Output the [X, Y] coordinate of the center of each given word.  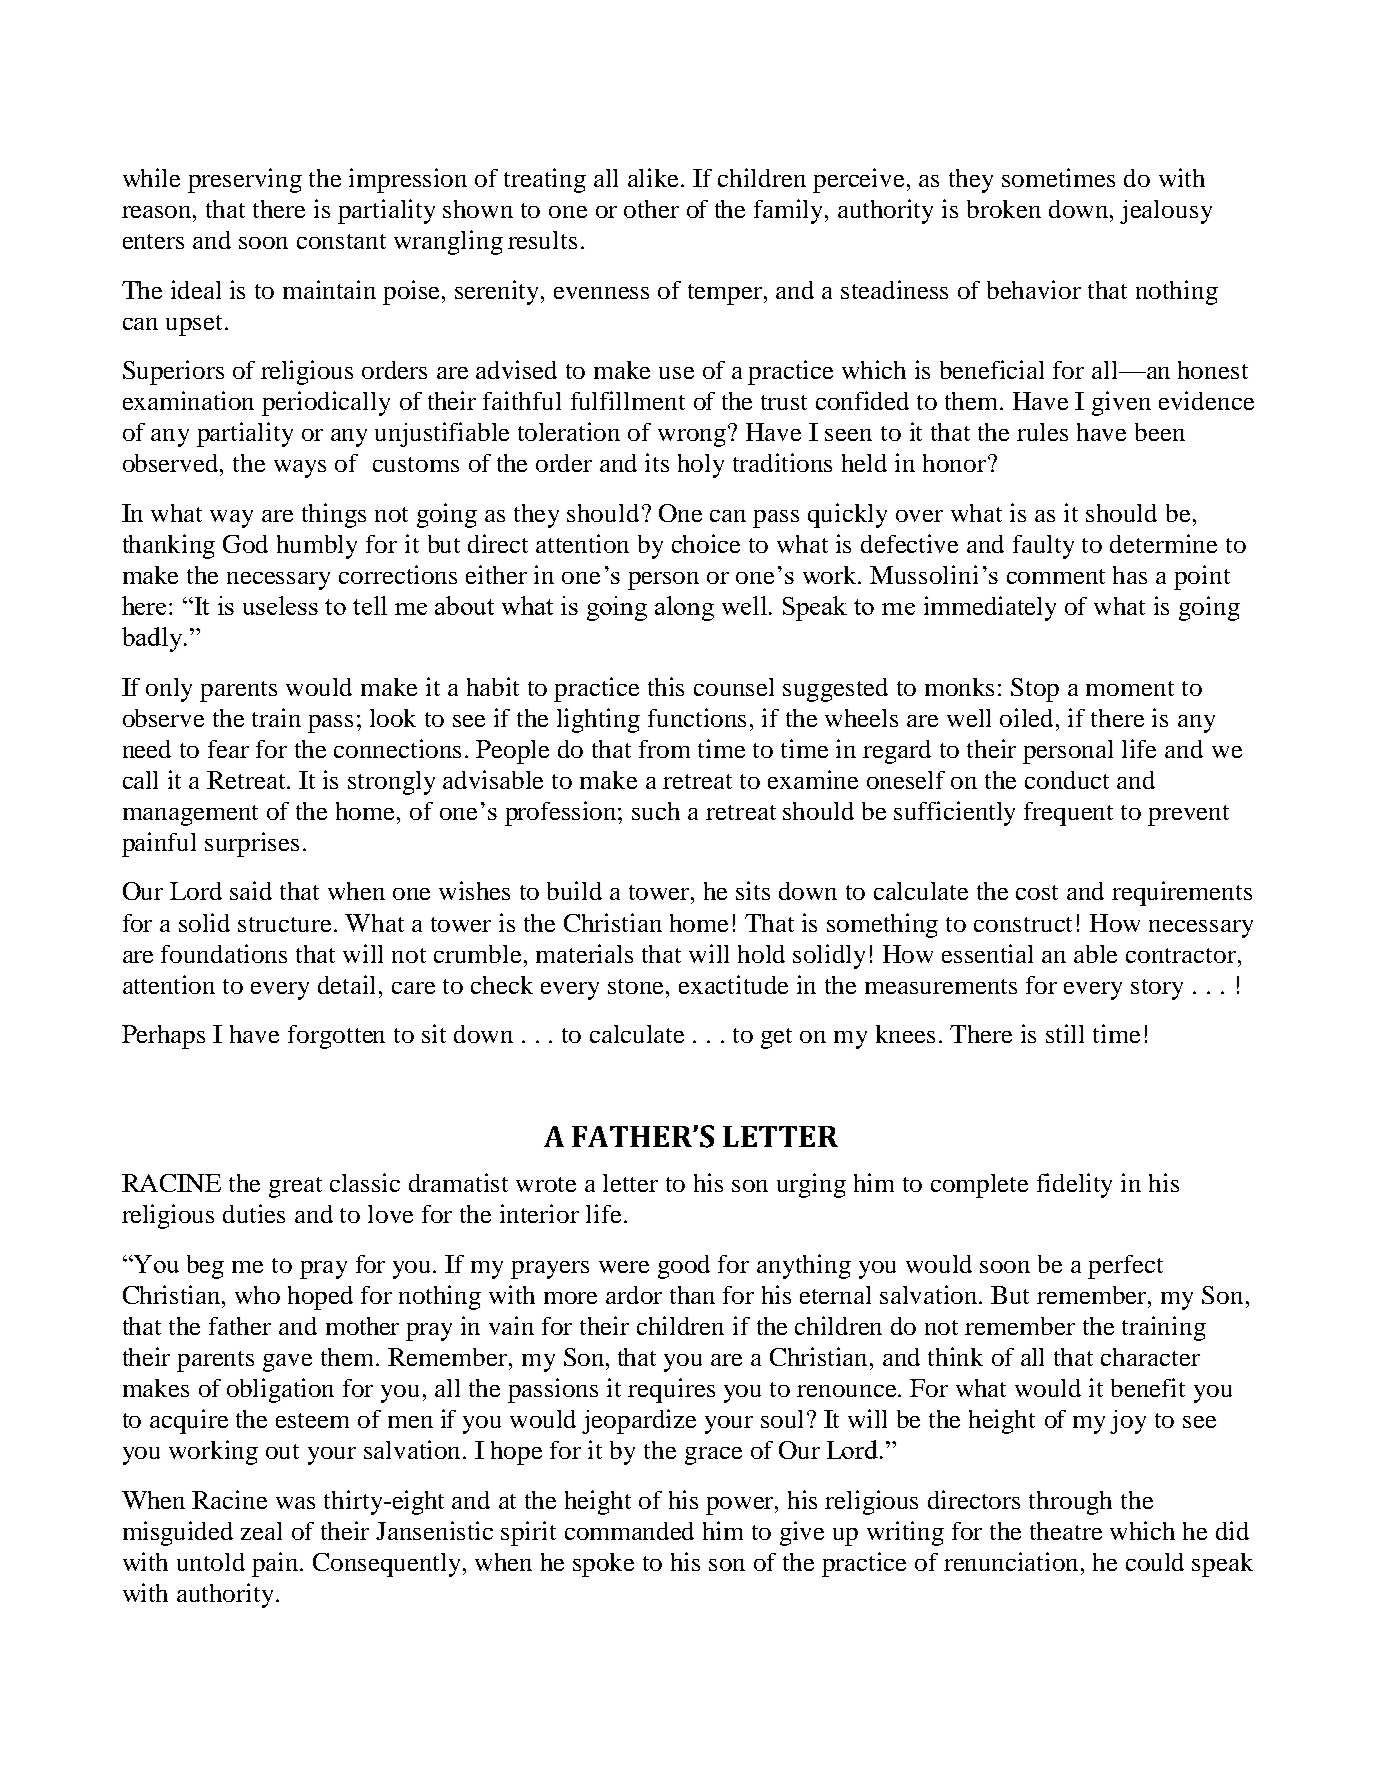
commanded [629, 1531]
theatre [1066, 1531]
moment [1130, 688]
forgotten [336, 1037]
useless [280, 605]
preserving [245, 180]
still [1065, 1033]
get [776, 1038]
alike [655, 177]
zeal [261, 1531]
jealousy [1166, 212]
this [666, 686]
